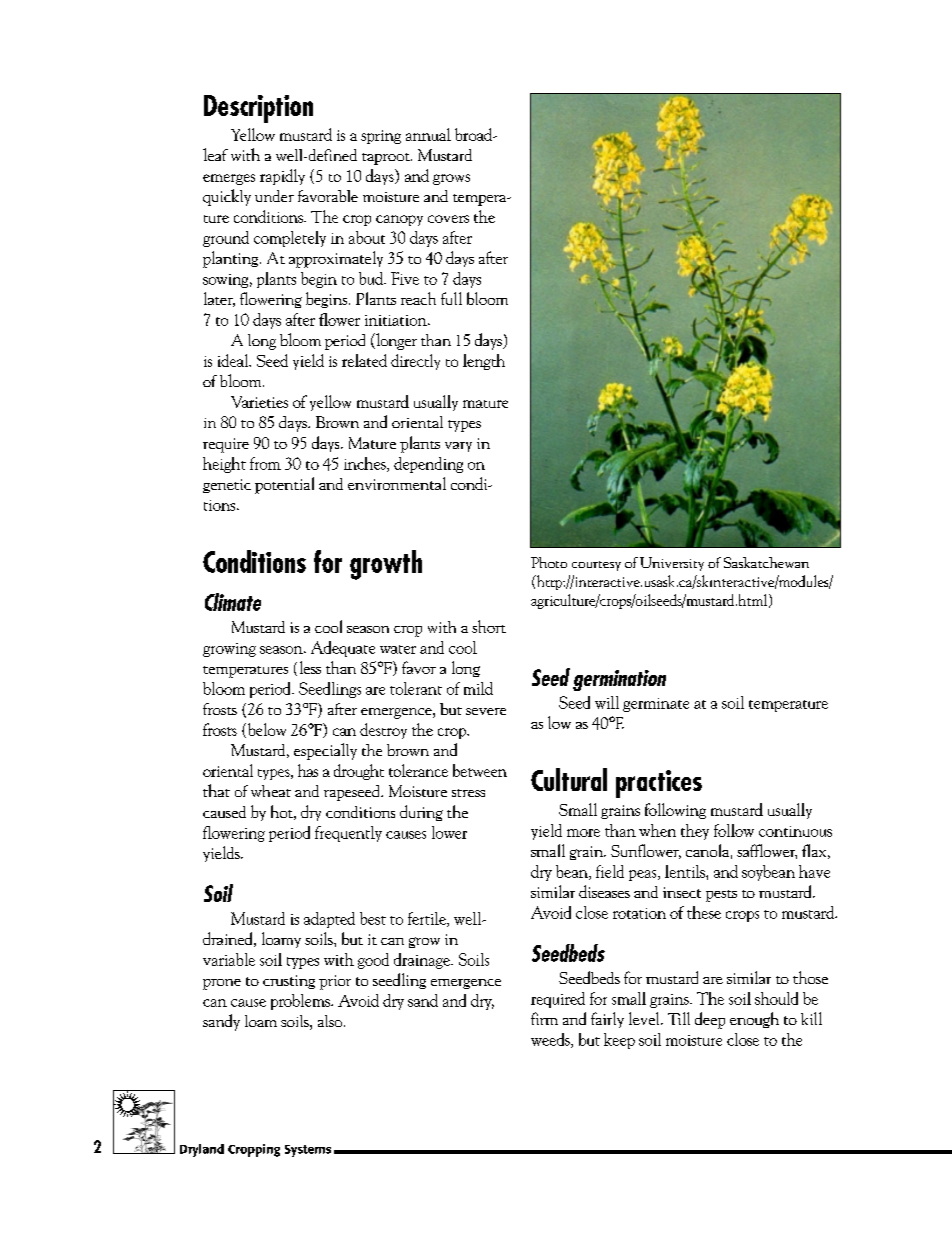 The height and width of the page is (1233, 952). I want to click on Saskatchewan, so click(766, 562).
